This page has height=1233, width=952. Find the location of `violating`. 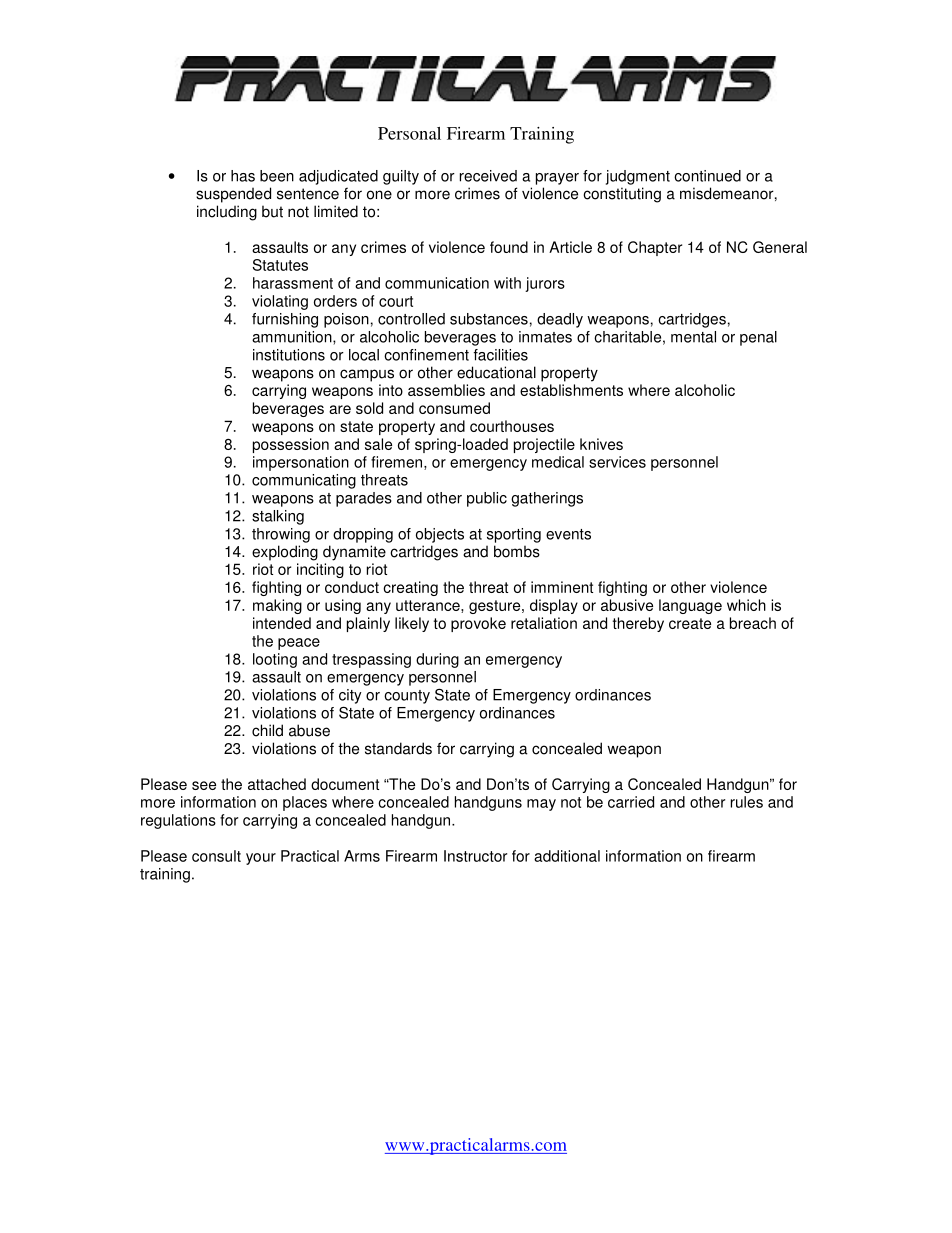

violating is located at coordinates (280, 302).
